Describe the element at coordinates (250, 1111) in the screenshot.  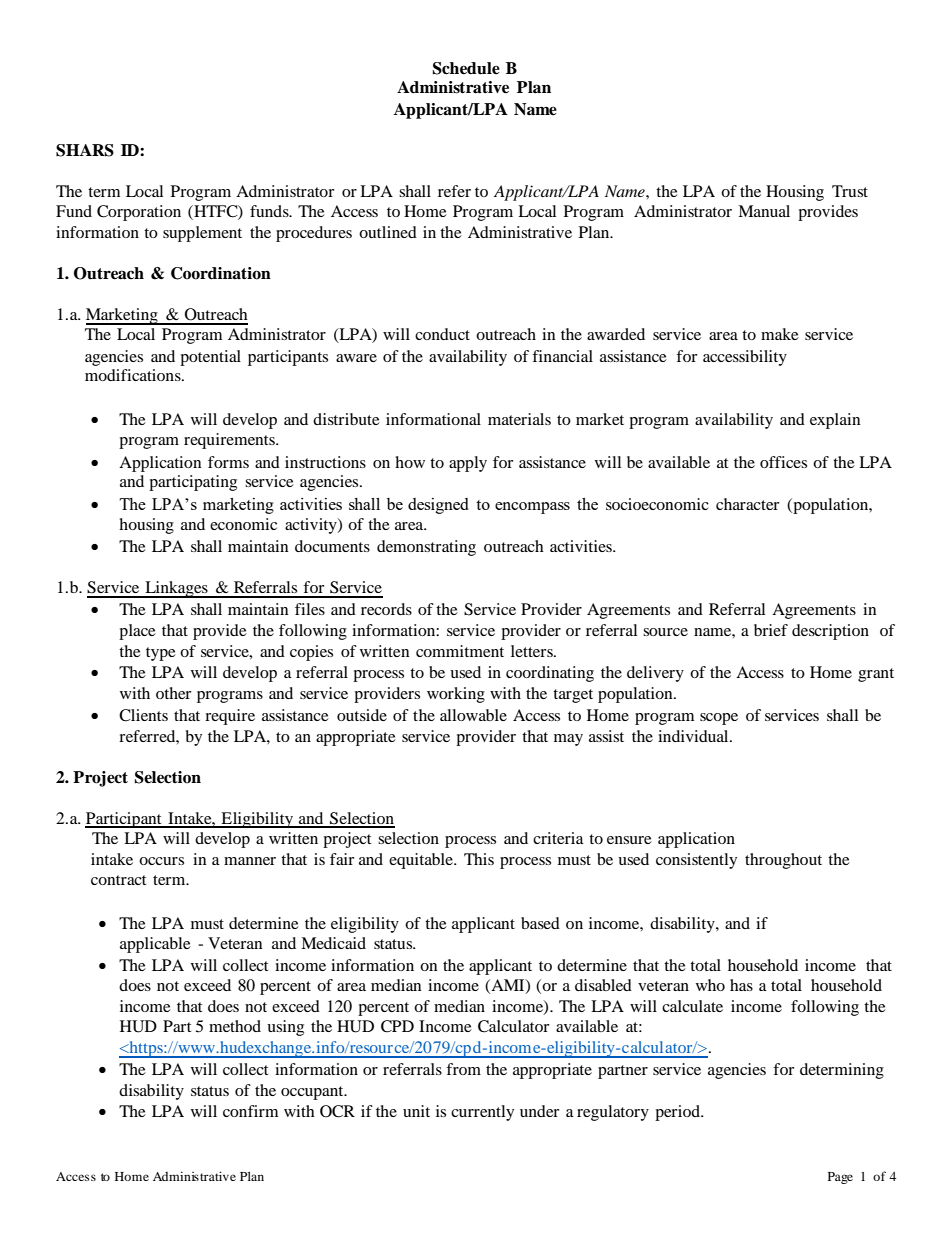
I see `confirm` at that location.
